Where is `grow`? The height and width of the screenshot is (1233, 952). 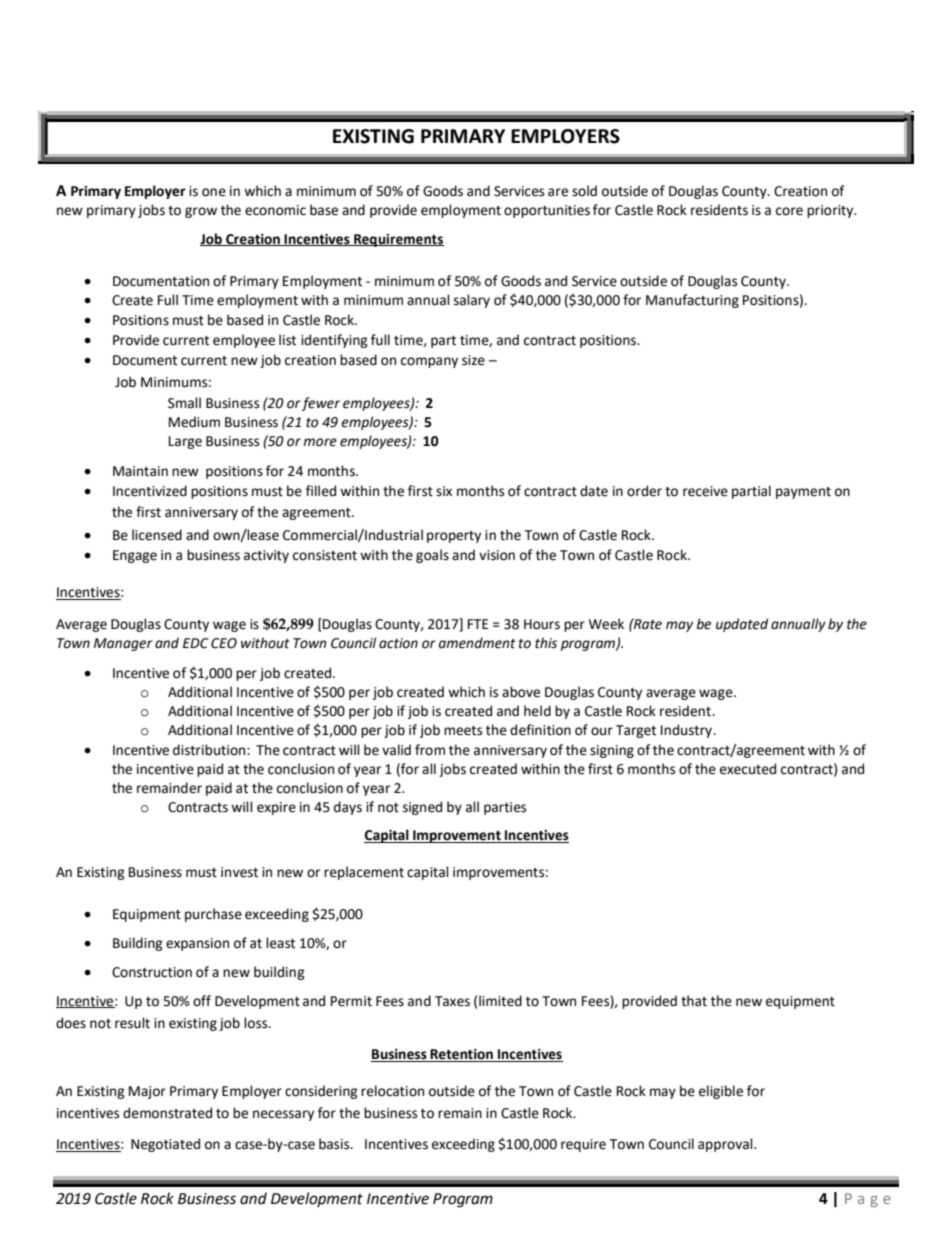 grow is located at coordinates (201, 212).
